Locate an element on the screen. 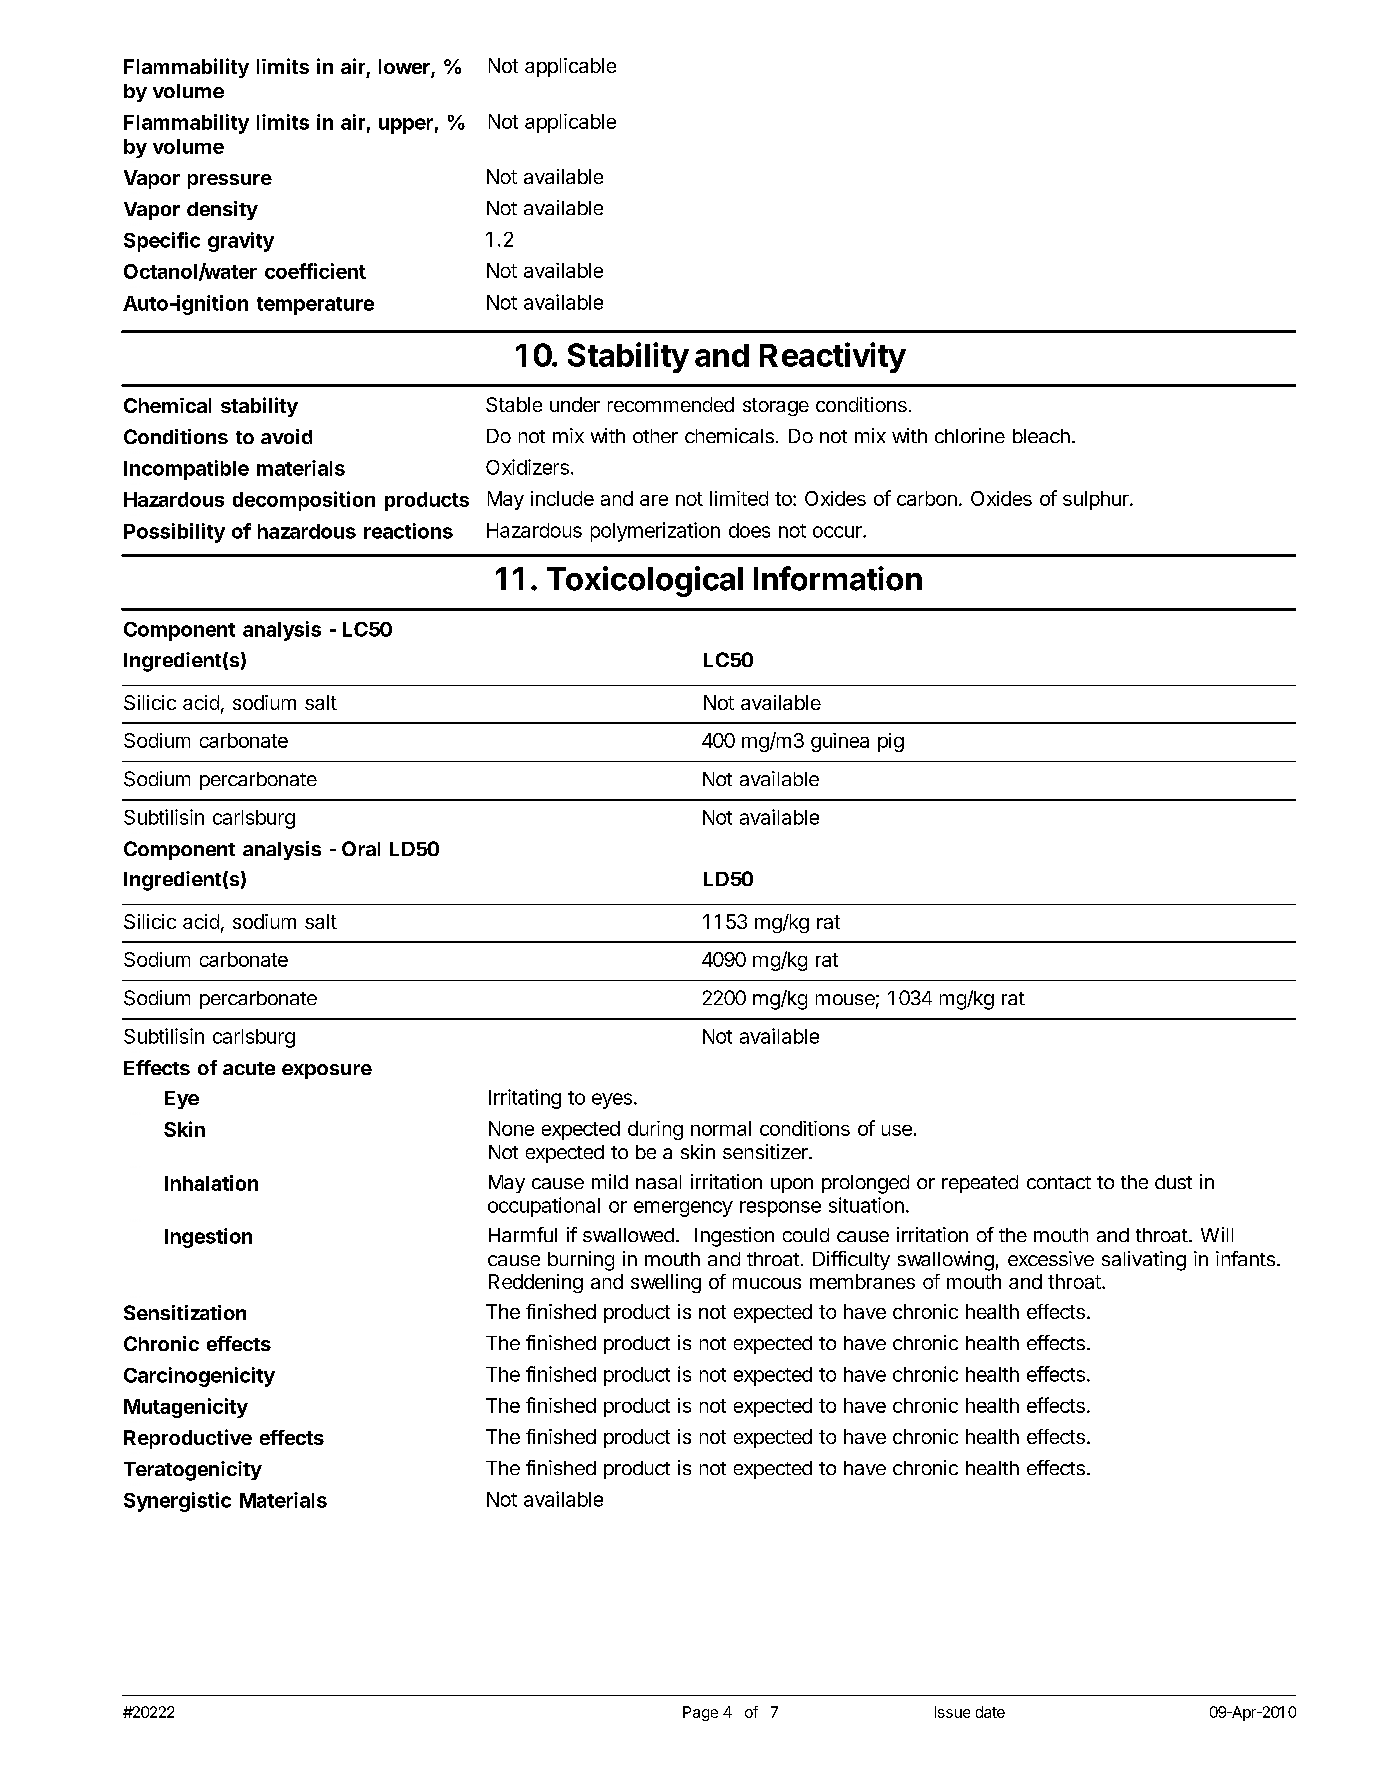 The image size is (1375, 1780). Sensitization is located at coordinates (185, 1312).
